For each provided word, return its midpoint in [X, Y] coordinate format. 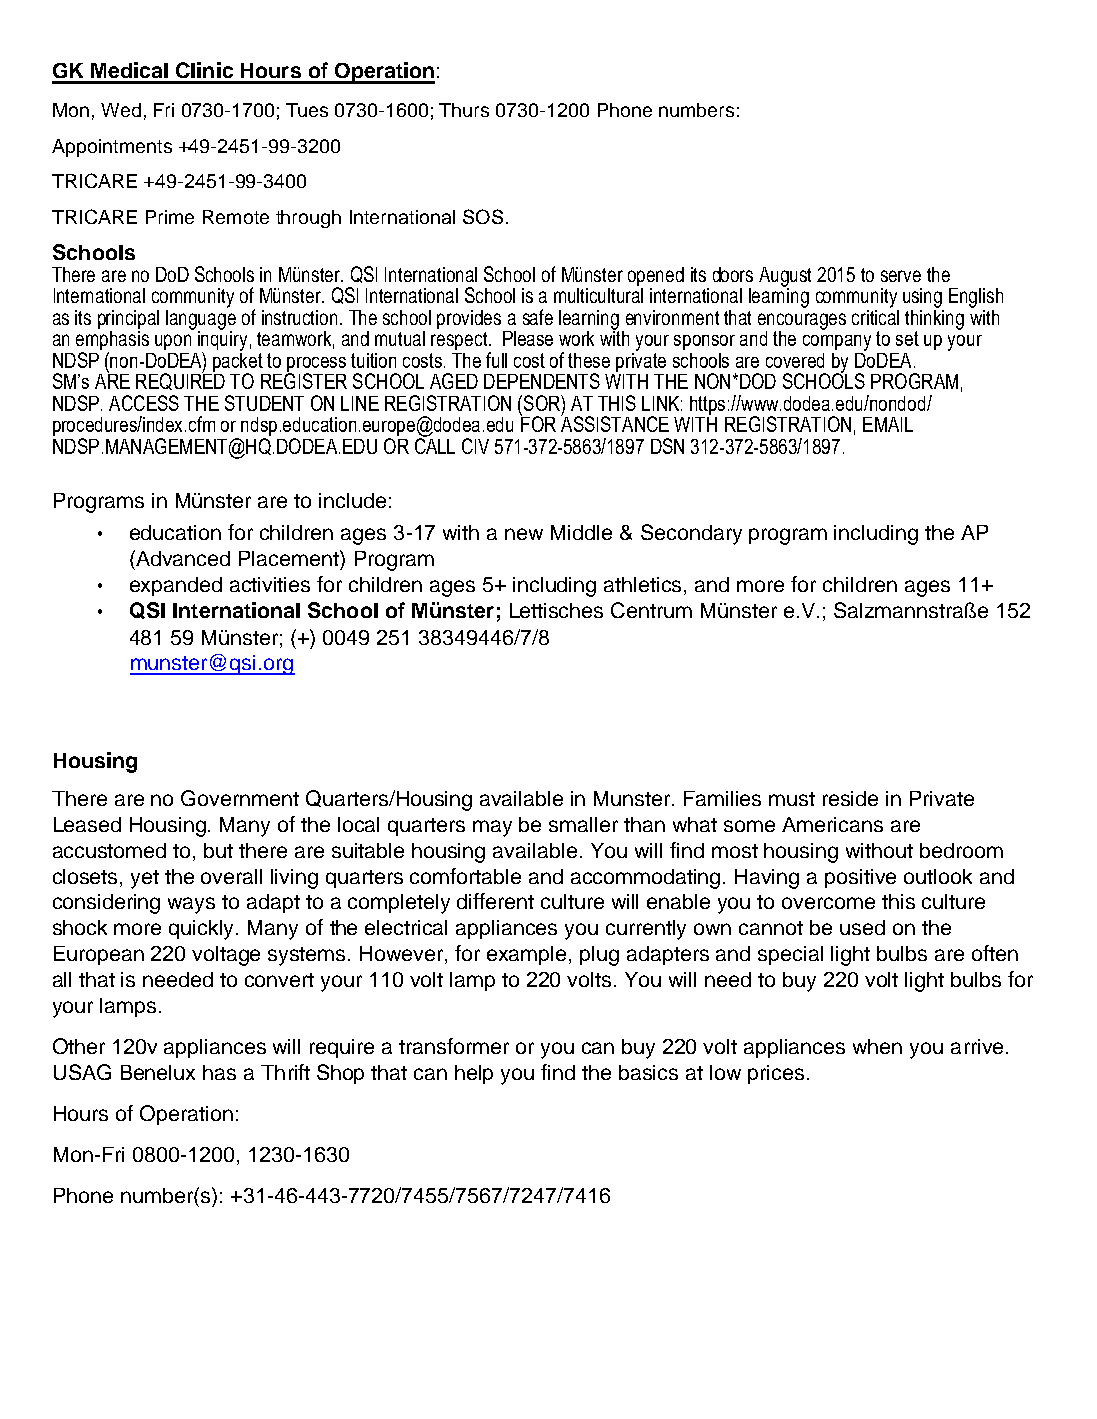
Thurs [464, 110]
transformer [454, 1046]
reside [850, 798]
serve [901, 276]
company [837, 343]
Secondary [691, 534]
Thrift [285, 1072]
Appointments [112, 148]
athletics [644, 586]
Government [240, 798]
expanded [176, 586]
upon [173, 342]
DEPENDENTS [542, 381]
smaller [583, 824]
